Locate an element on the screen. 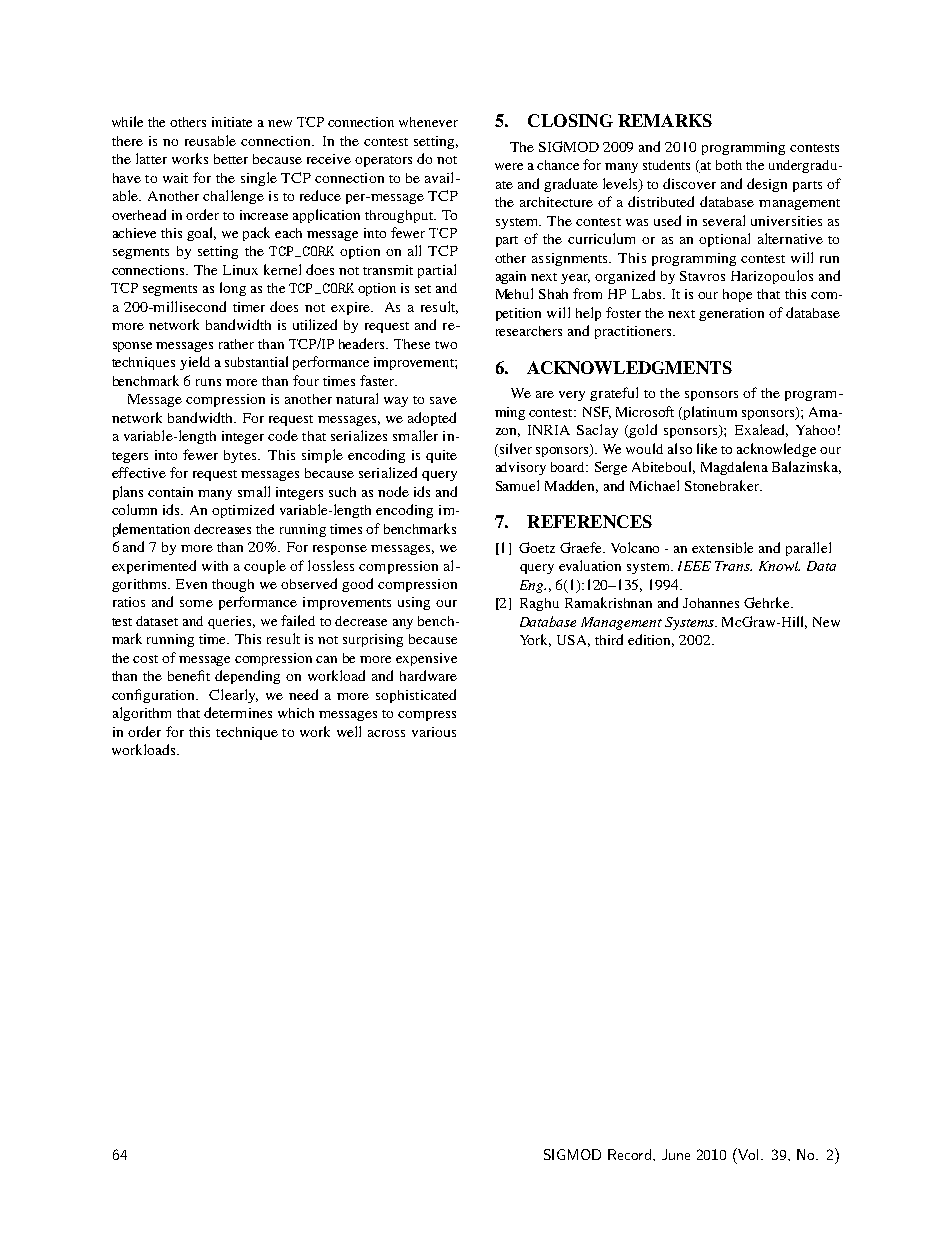 This screenshot has width=952, height=1233. quite is located at coordinates (441, 456).
